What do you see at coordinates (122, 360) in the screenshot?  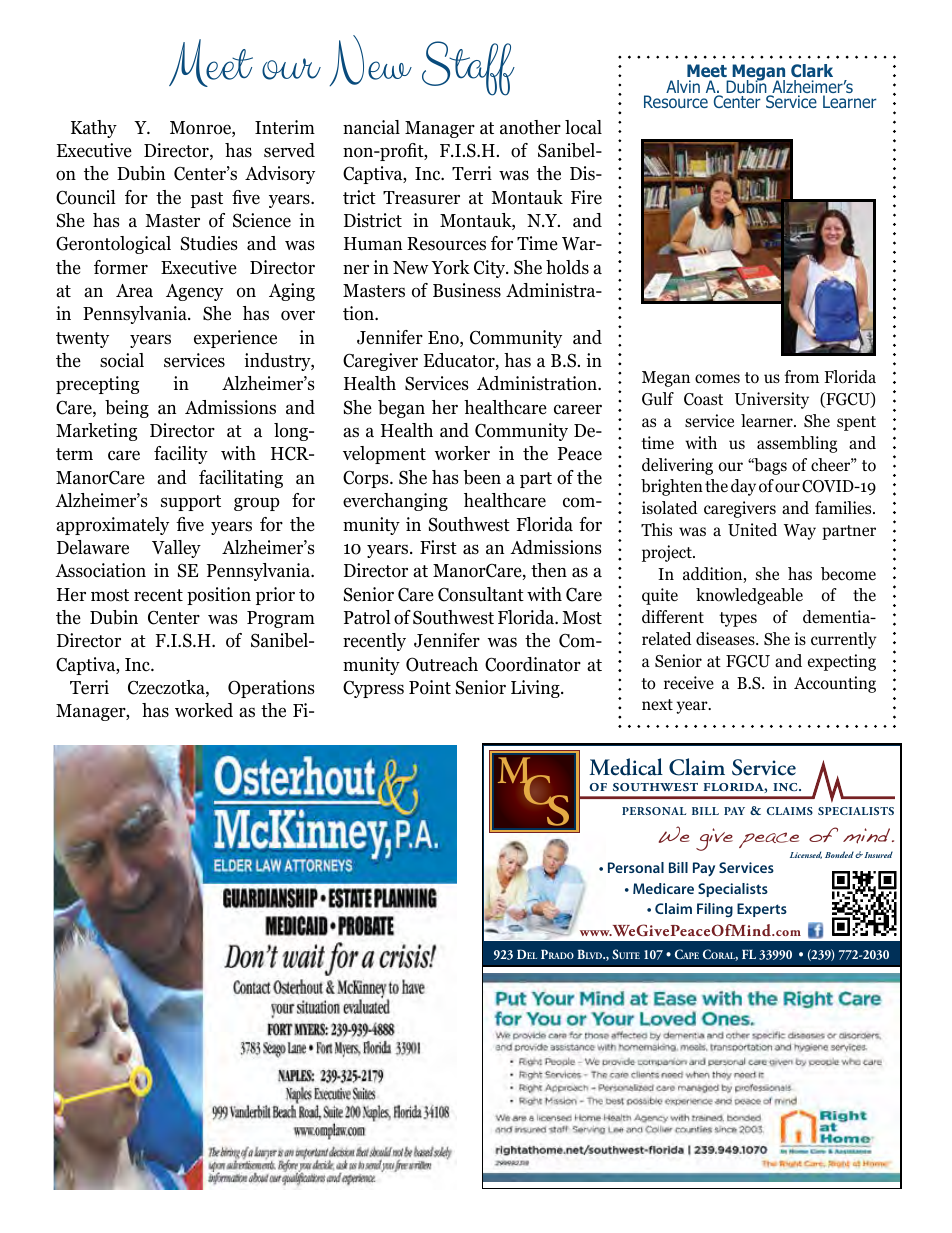 I see `social` at bounding box center [122, 360].
